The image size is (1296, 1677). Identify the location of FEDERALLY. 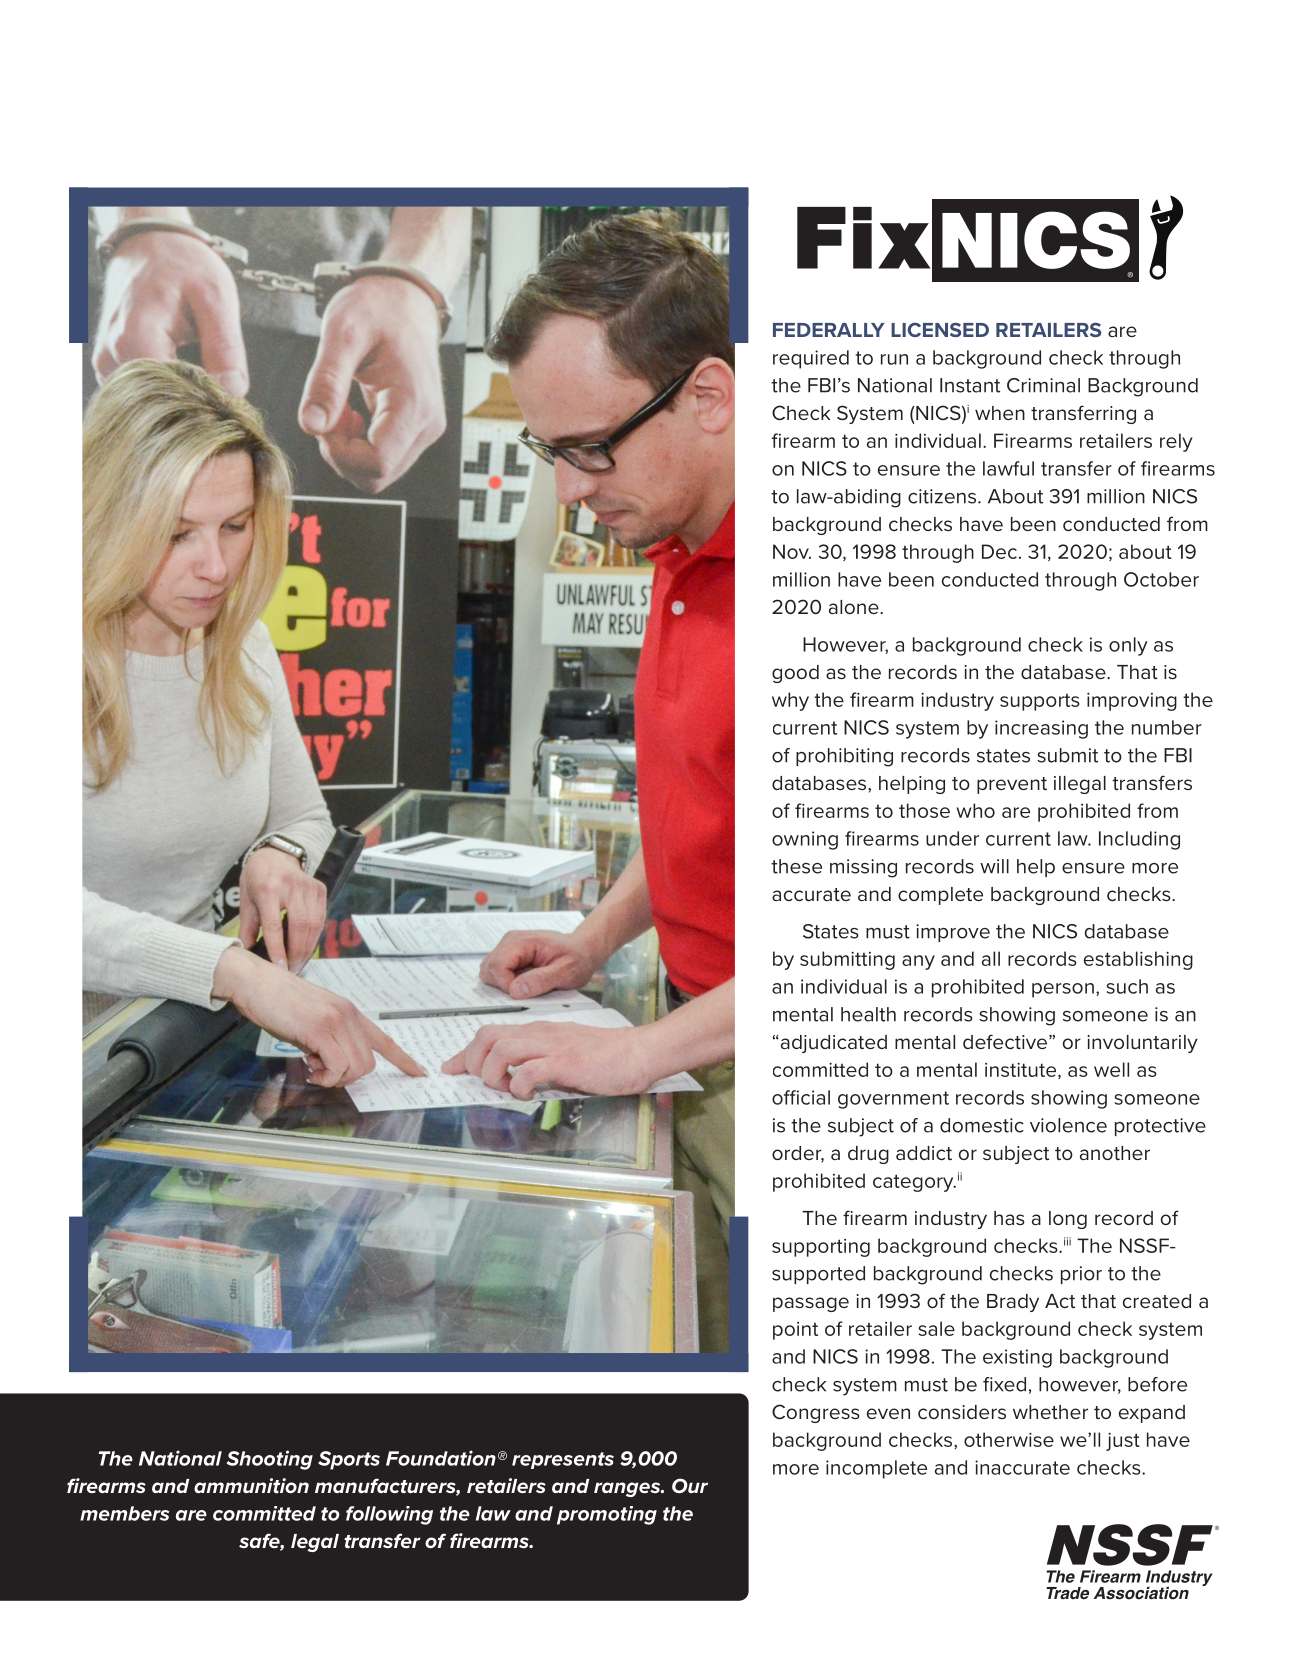
(829, 330).
